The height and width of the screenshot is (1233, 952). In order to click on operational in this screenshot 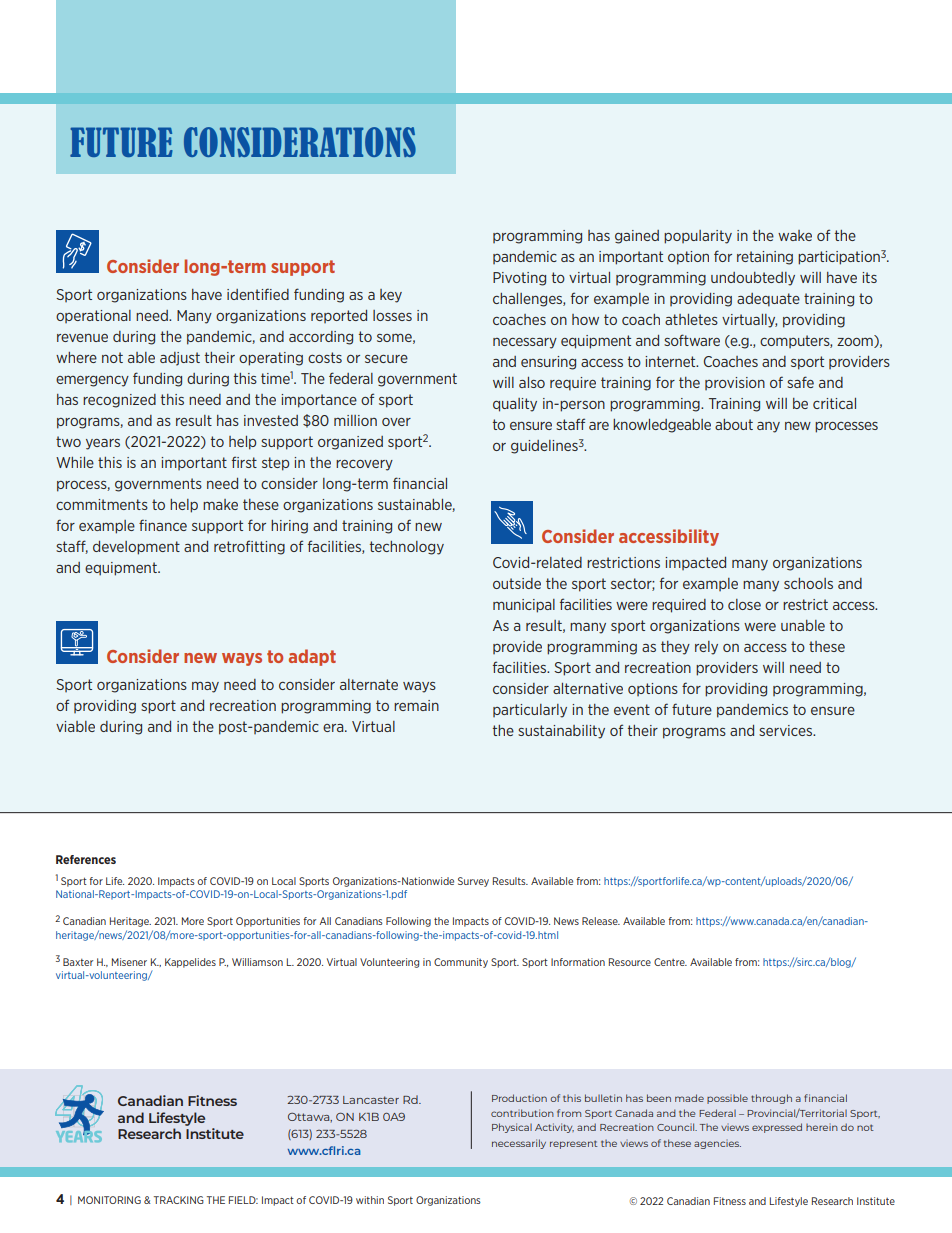, I will do `click(93, 316)`.
